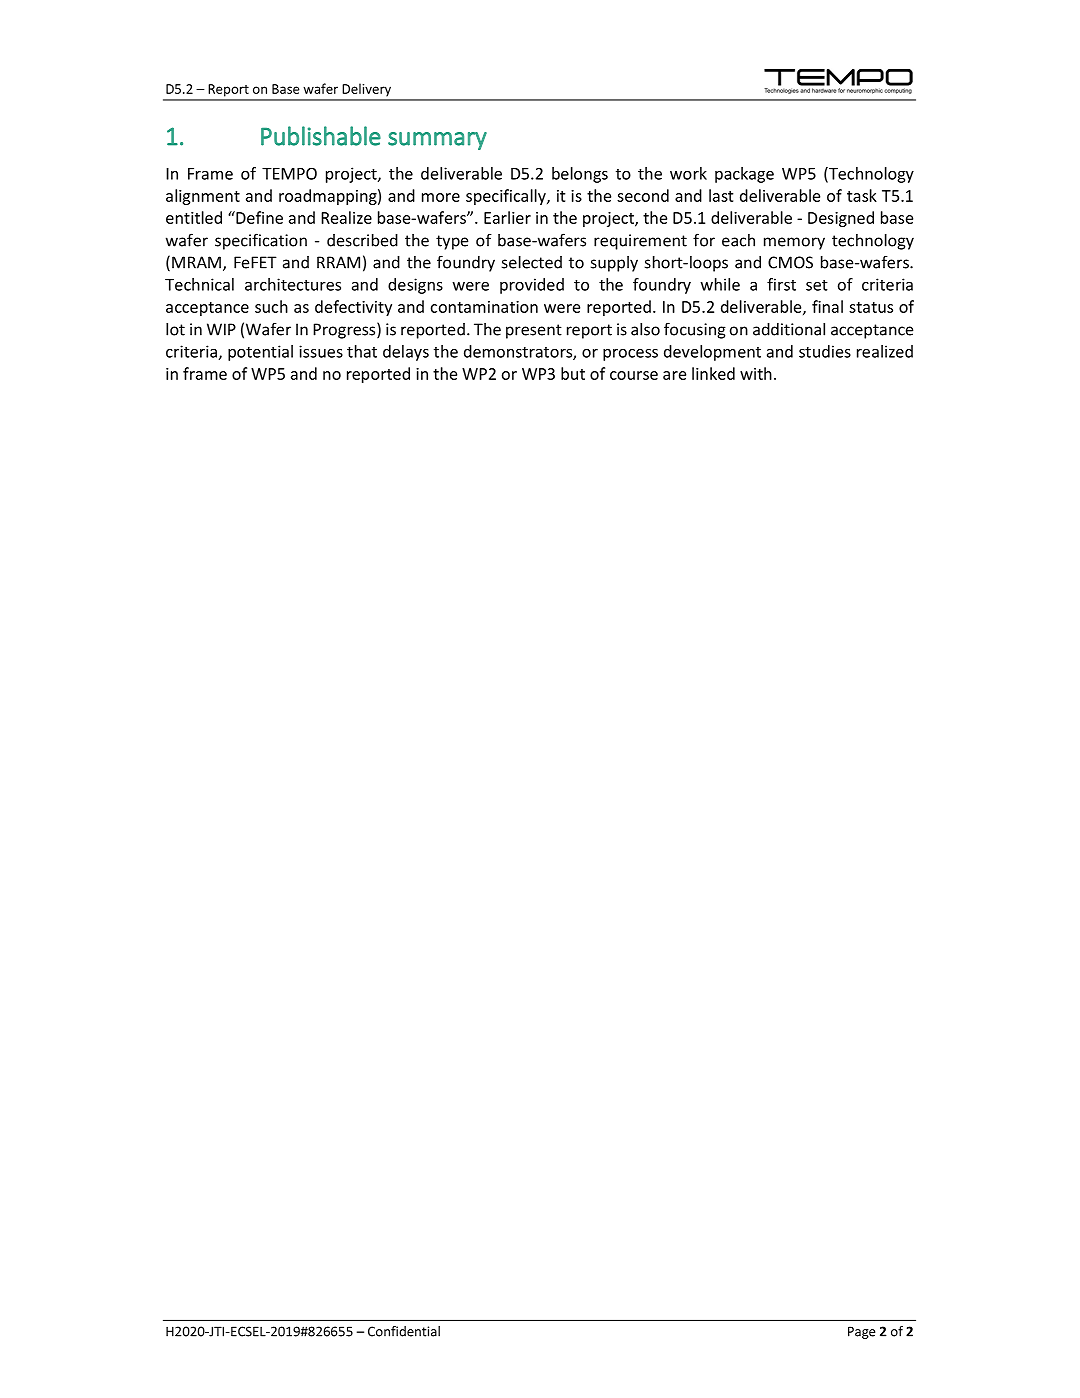 The height and width of the document is (1398, 1080). What do you see at coordinates (362, 351) in the document?
I see `that` at bounding box center [362, 351].
